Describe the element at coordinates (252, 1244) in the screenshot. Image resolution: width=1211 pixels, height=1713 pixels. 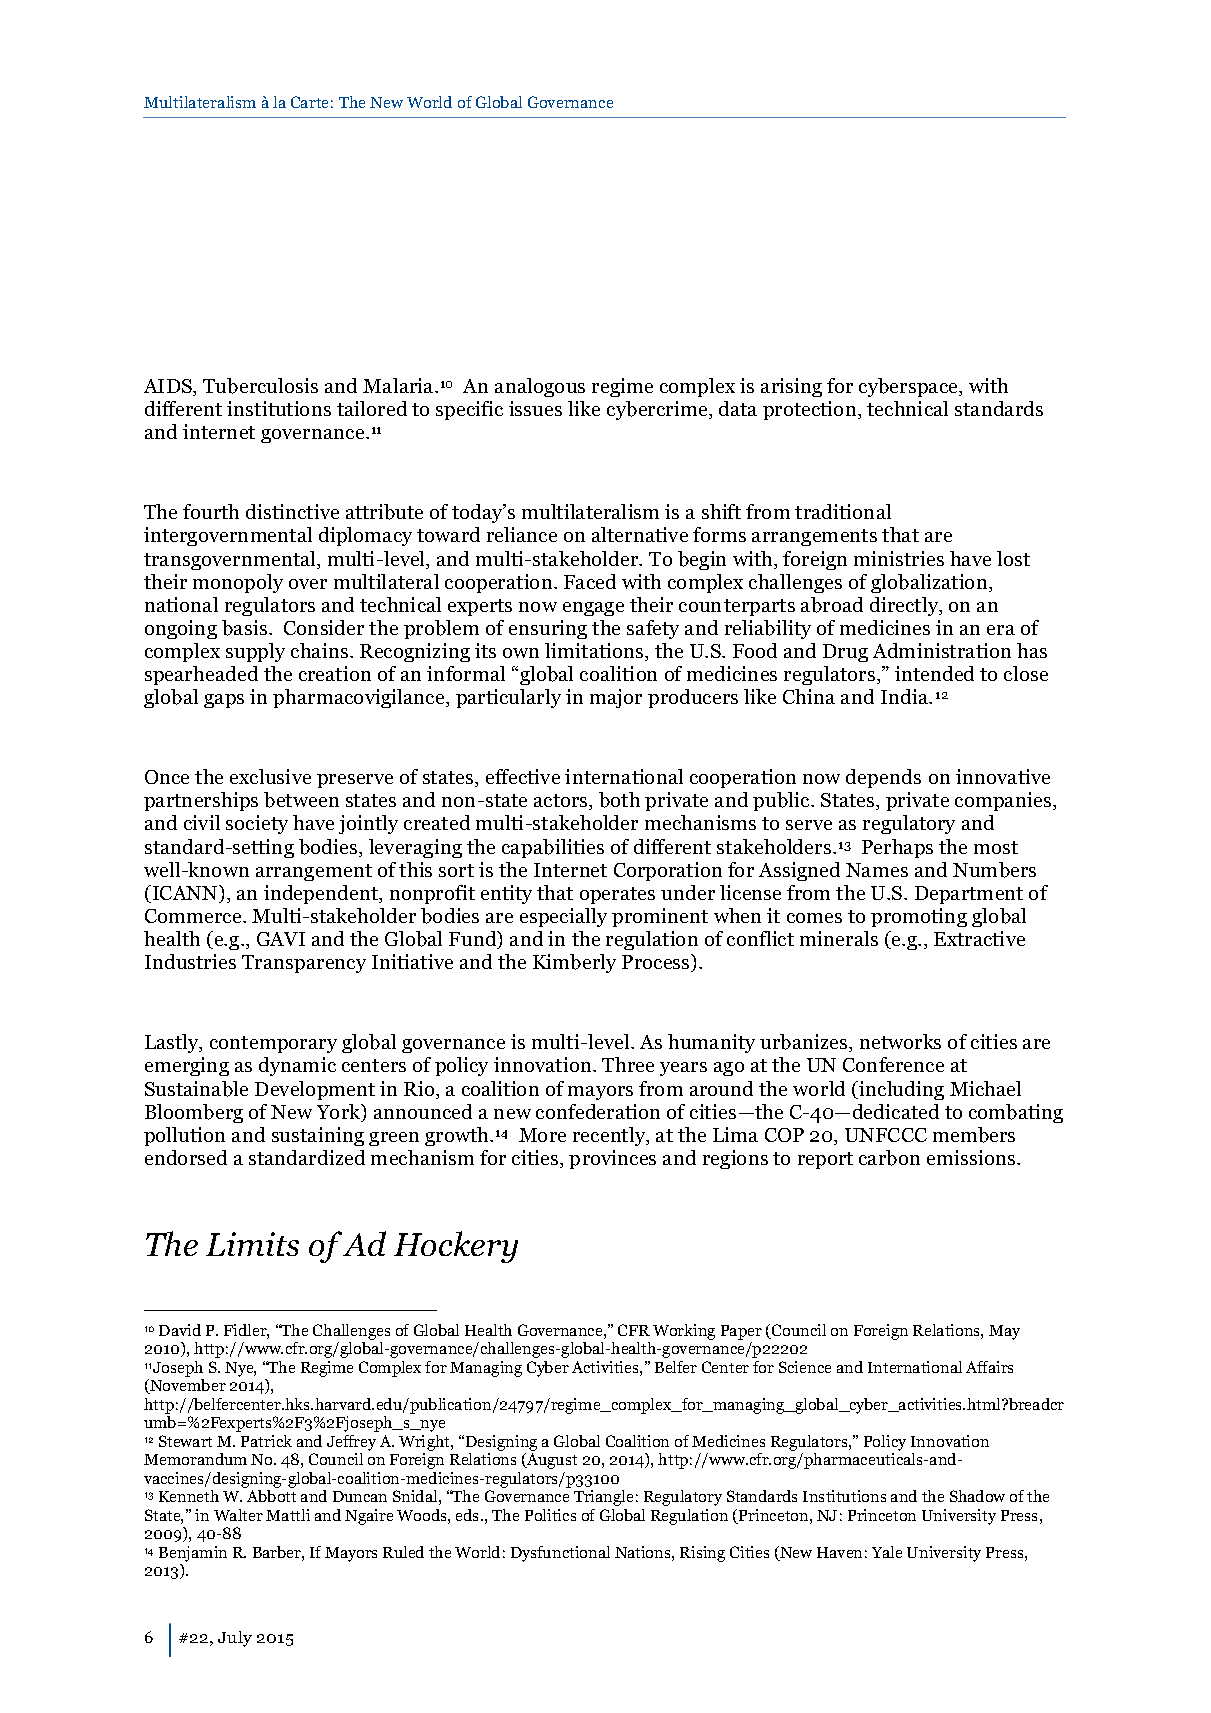
I see `Limits` at that location.
